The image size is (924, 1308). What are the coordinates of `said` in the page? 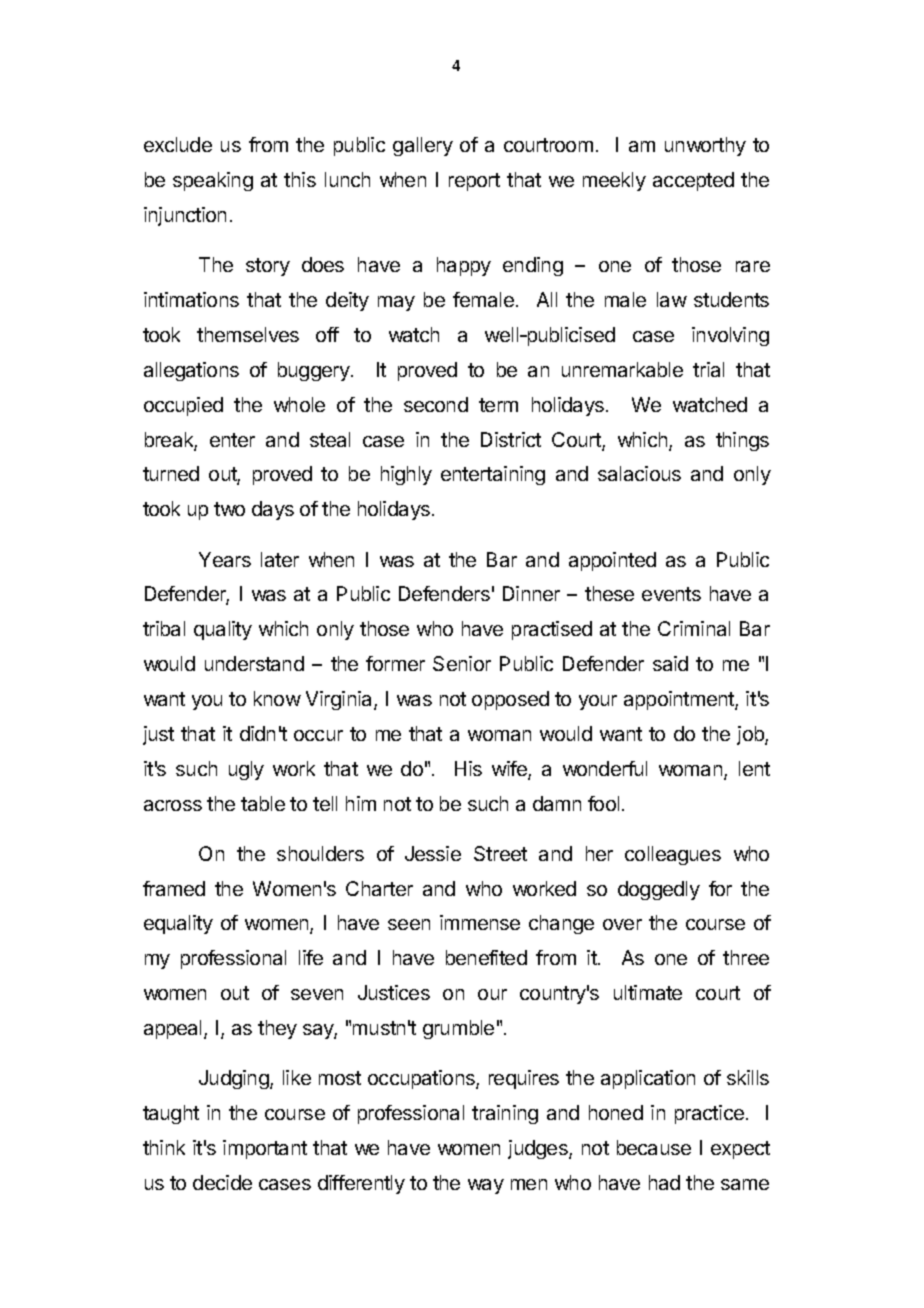 It's located at (670, 663).
